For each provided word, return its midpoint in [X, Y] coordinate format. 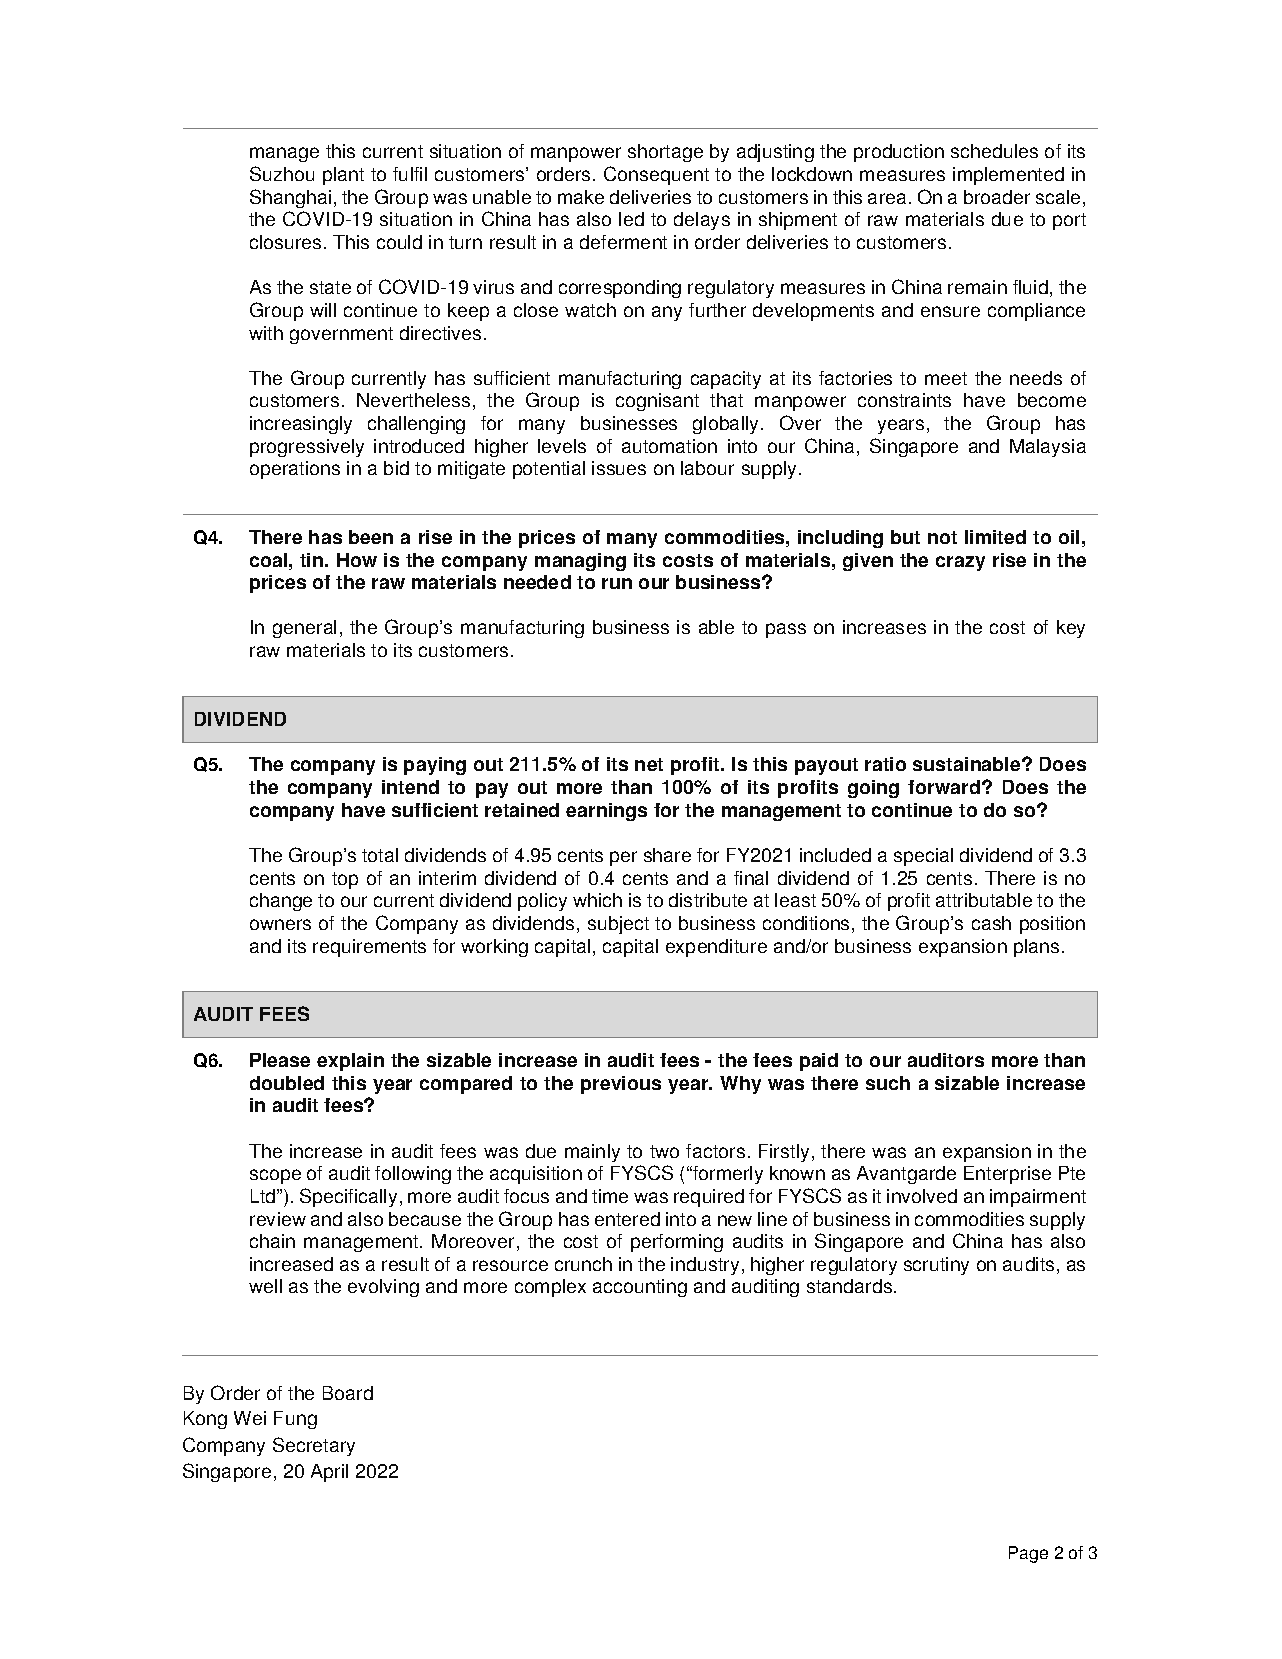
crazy [960, 563]
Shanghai [290, 198]
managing [580, 562]
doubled [287, 1083]
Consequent [656, 175]
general [304, 629]
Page [1028, 1554]
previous [621, 1085]
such [888, 1083]
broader [997, 197]
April [329, 1473]
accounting [640, 1288]
